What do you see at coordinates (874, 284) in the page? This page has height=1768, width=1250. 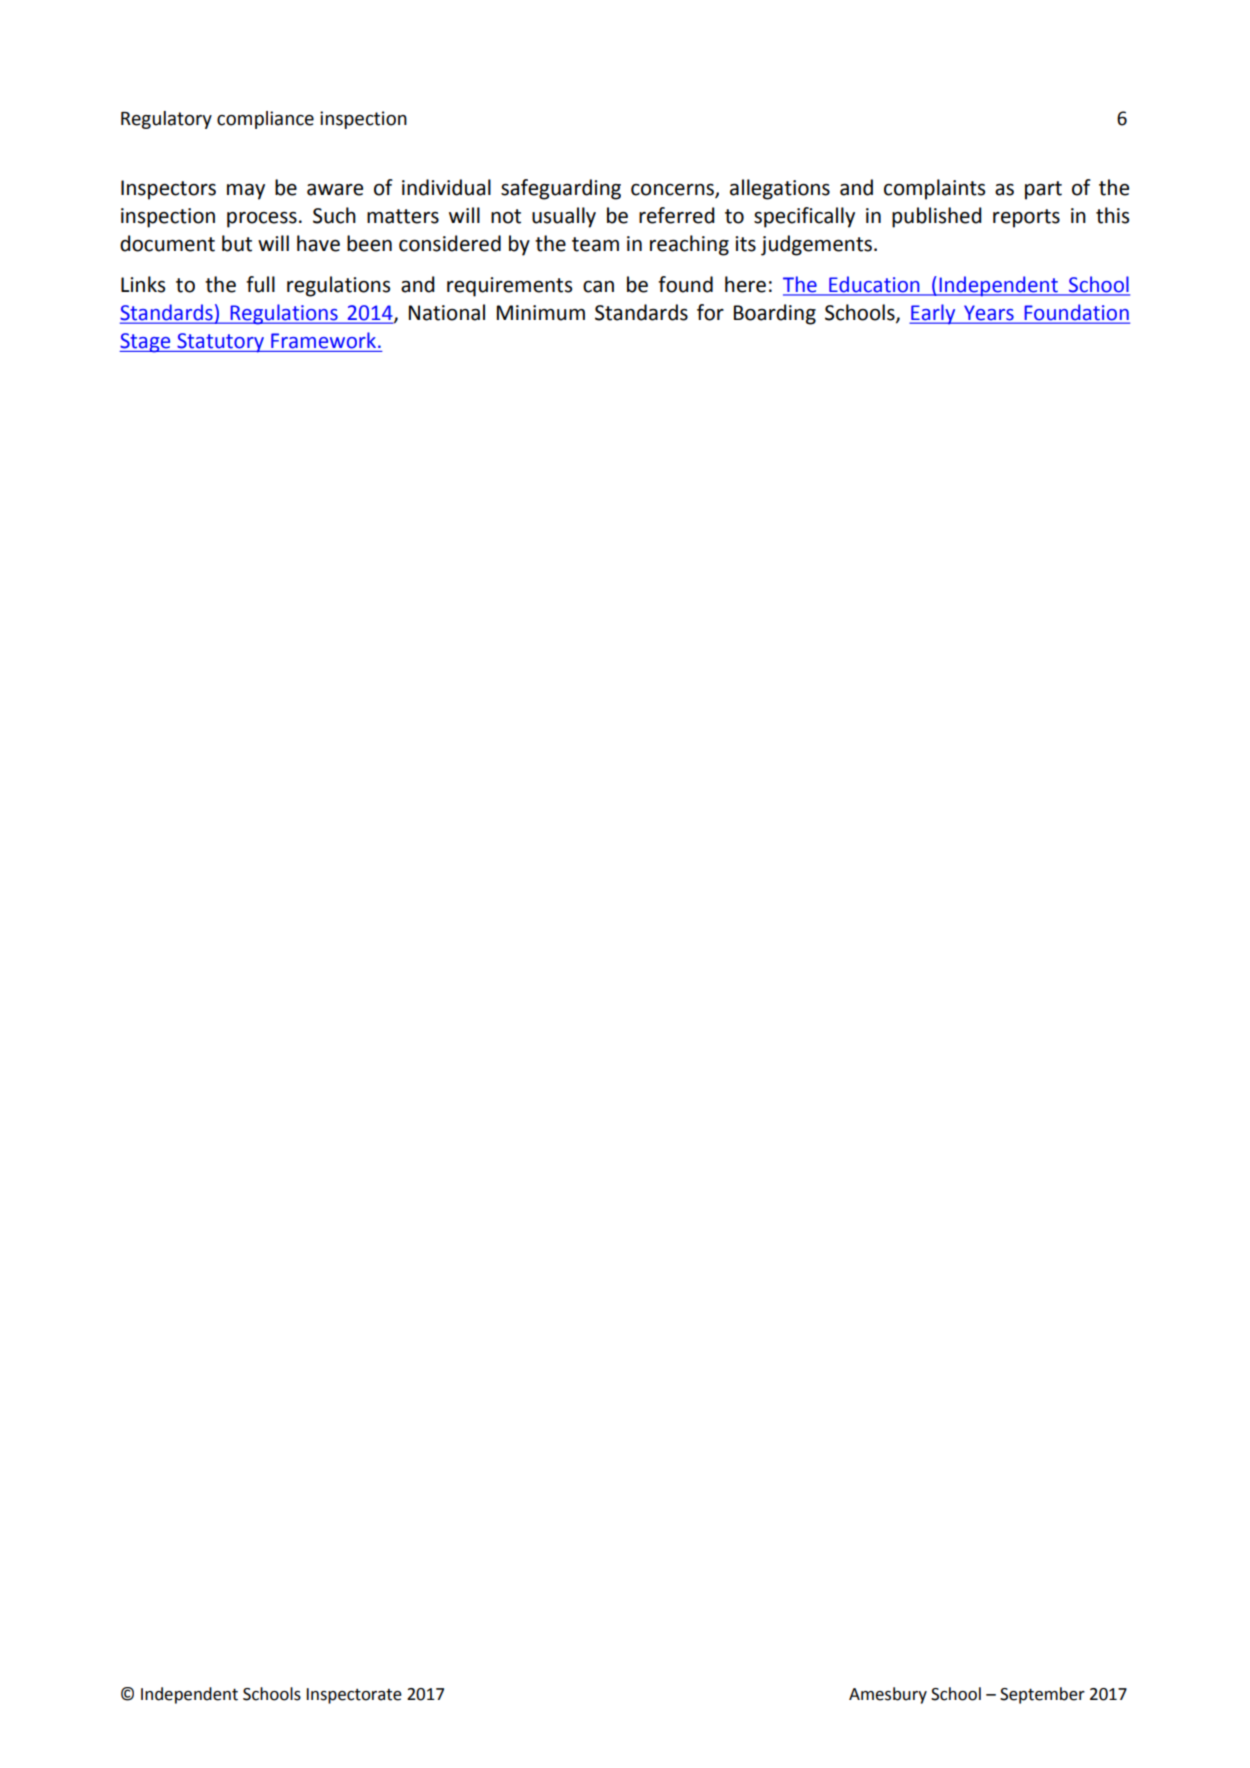 I see `Education` at bounding box center [874, 284].
